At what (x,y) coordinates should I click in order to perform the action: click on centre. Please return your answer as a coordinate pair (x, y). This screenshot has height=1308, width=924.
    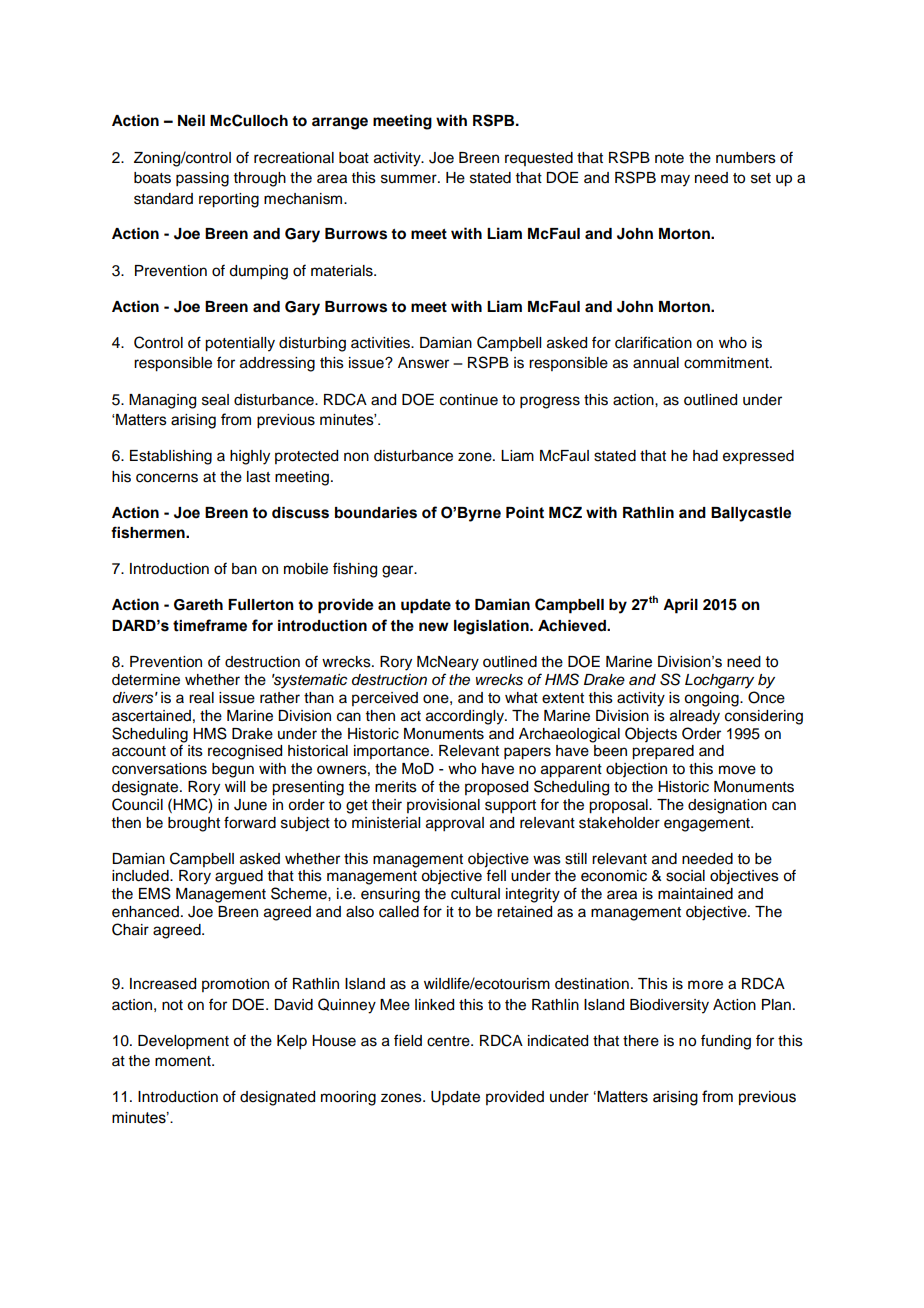
    Looking at the image, I should click on (449, 1041).
